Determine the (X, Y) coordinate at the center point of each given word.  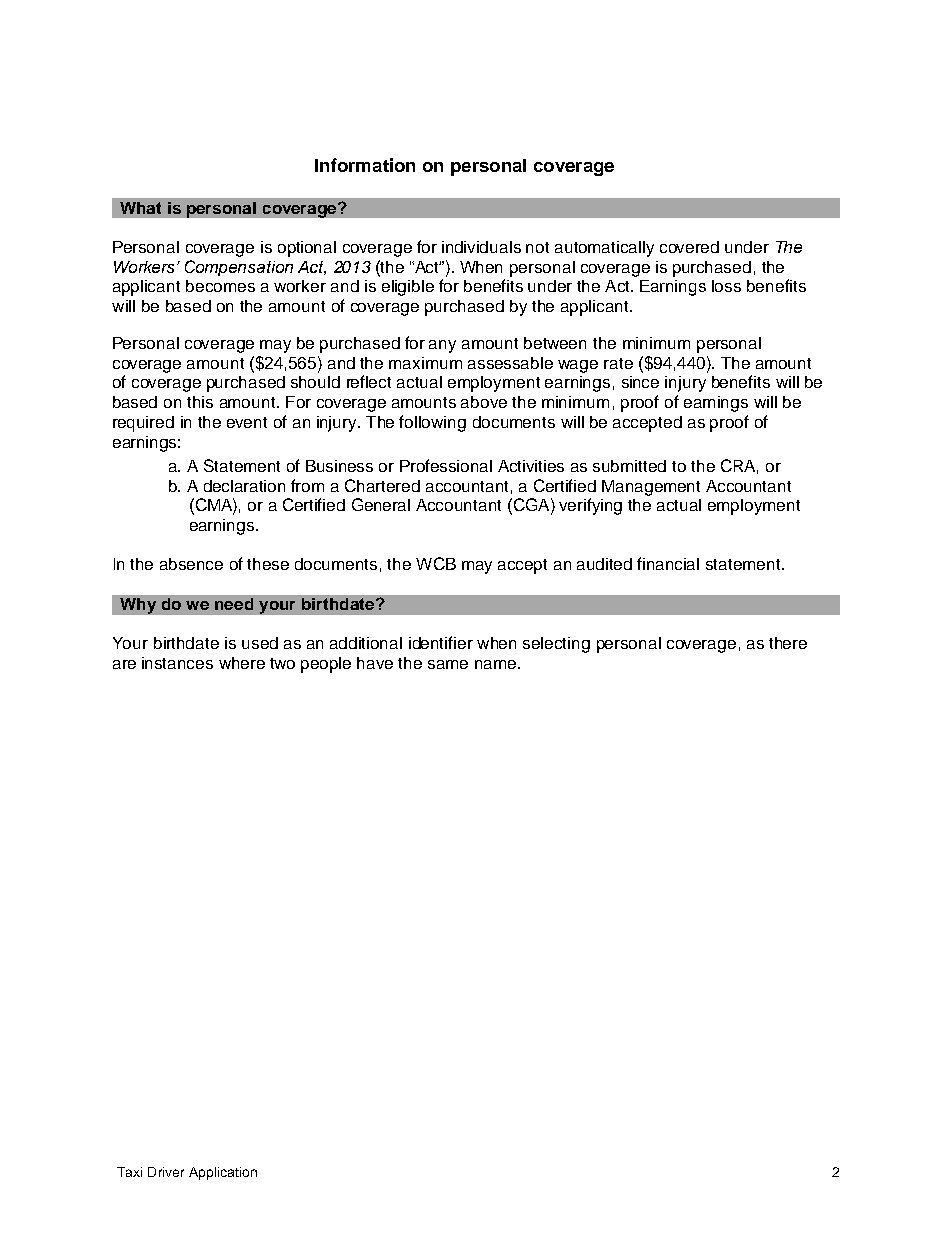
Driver (166, 1172)
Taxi (129, 1172)
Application (223, 1173)
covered (689, 247)
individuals (481, 247)
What (140, 208)
